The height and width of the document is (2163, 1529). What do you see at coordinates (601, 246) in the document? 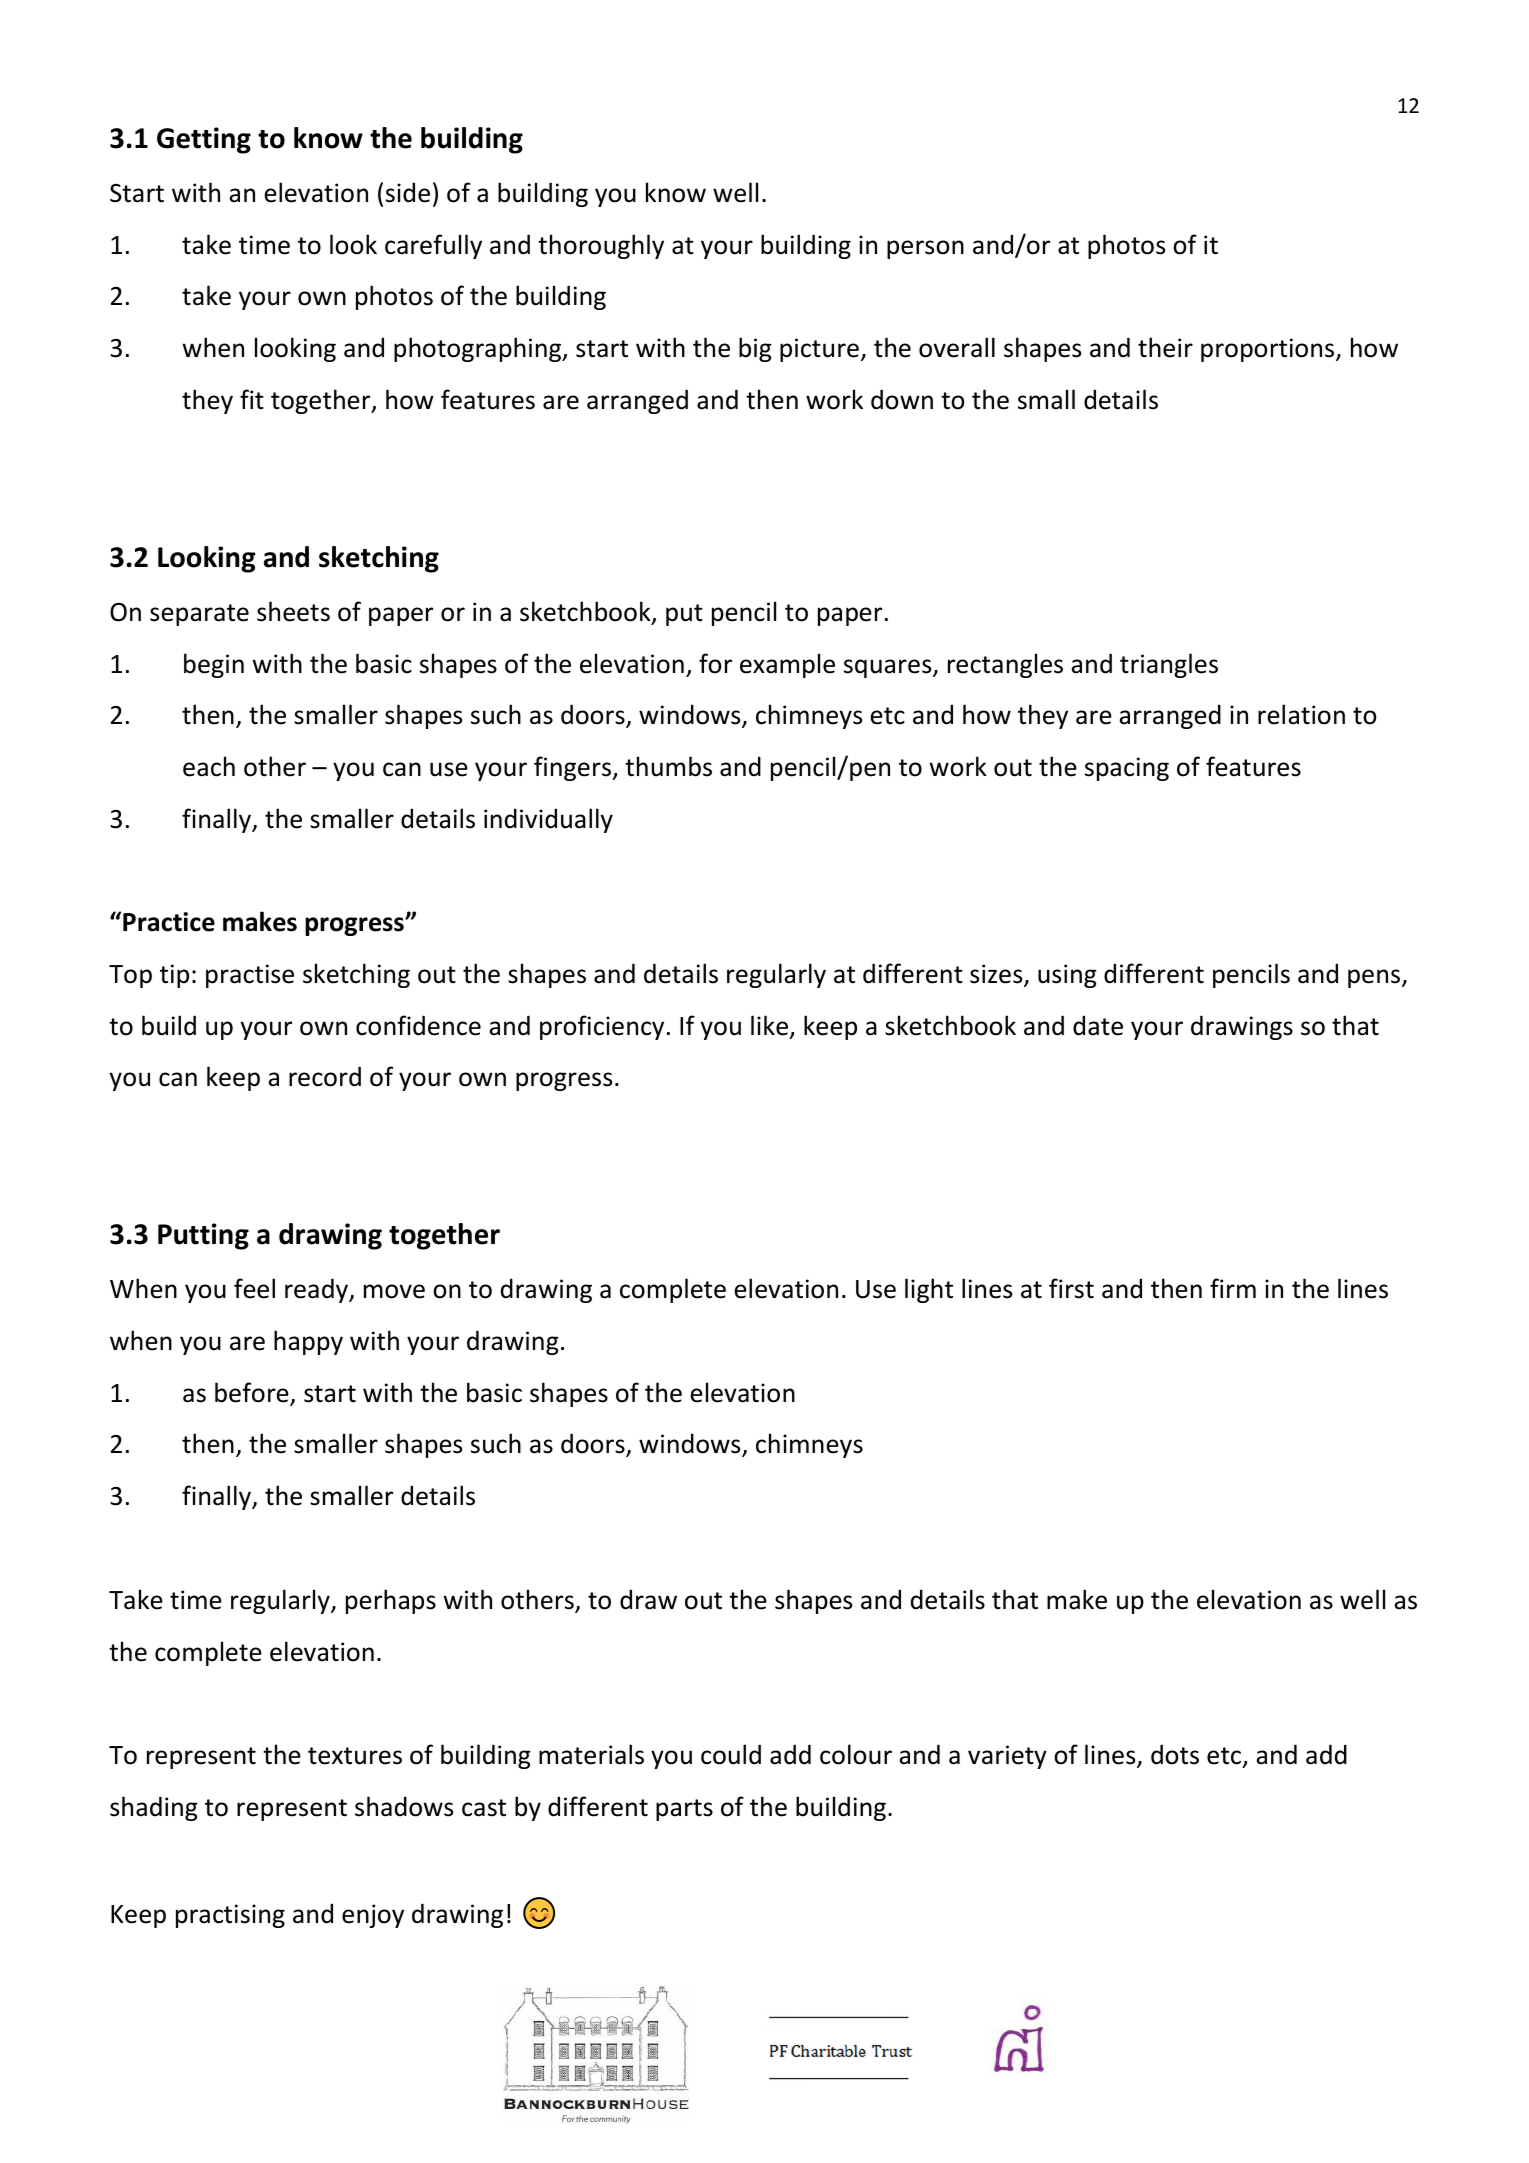
I see `thoroughly` at bounding box center [601, 246].
